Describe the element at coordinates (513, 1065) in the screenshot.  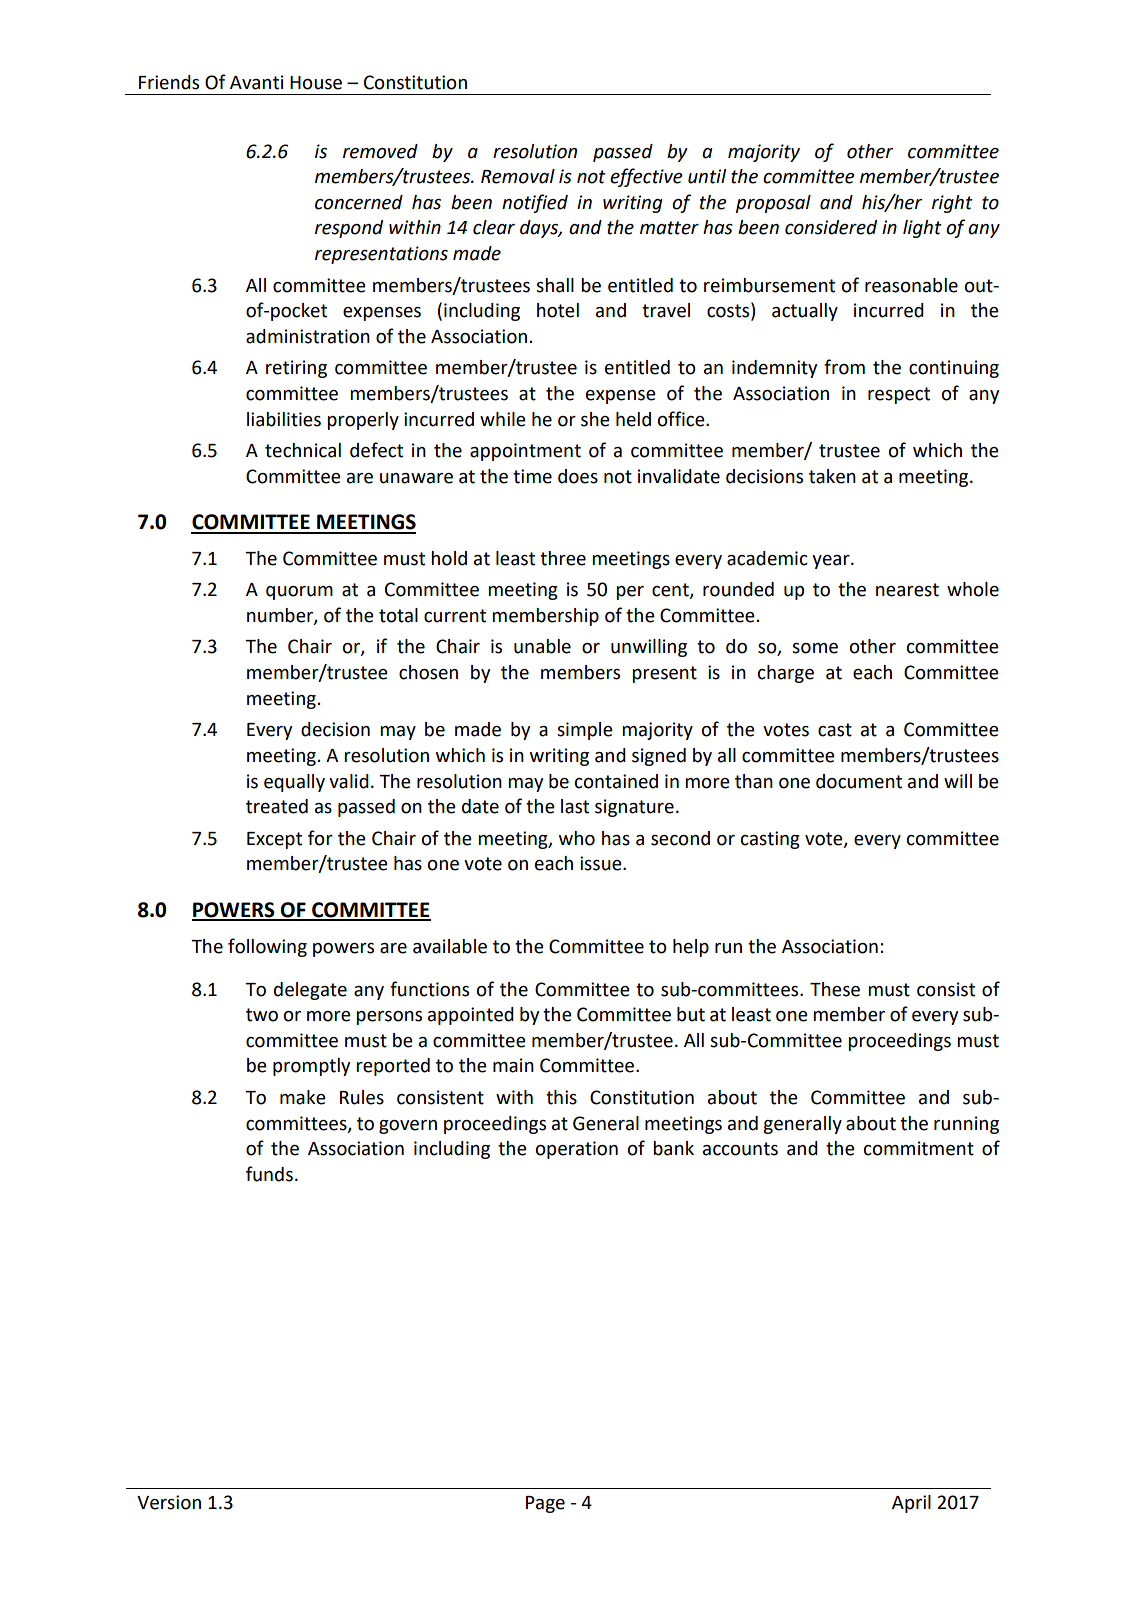
I see `main` at that location.
